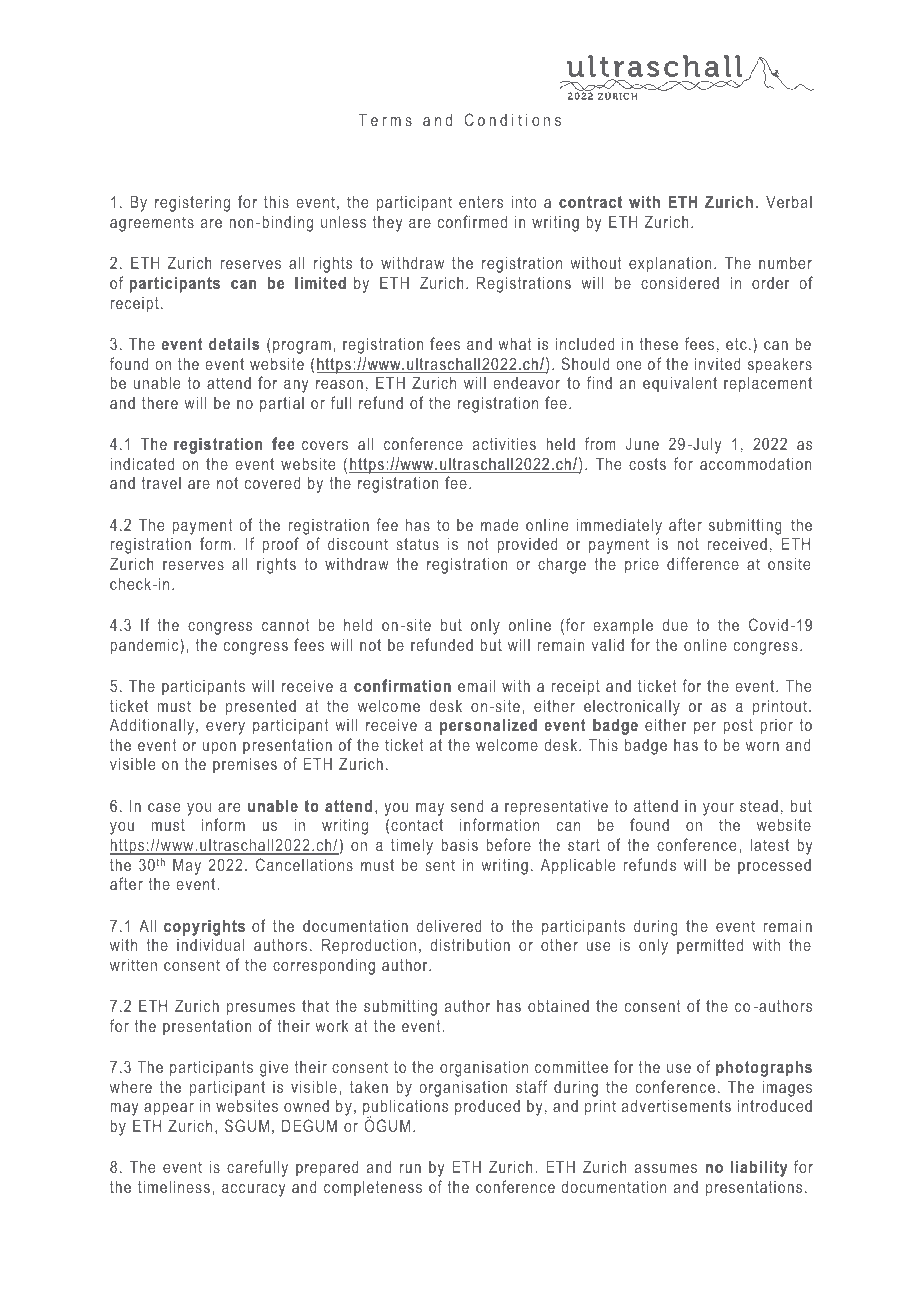 This document has height=1308, width=924. I want to click on explanation, so click(670, 264).
